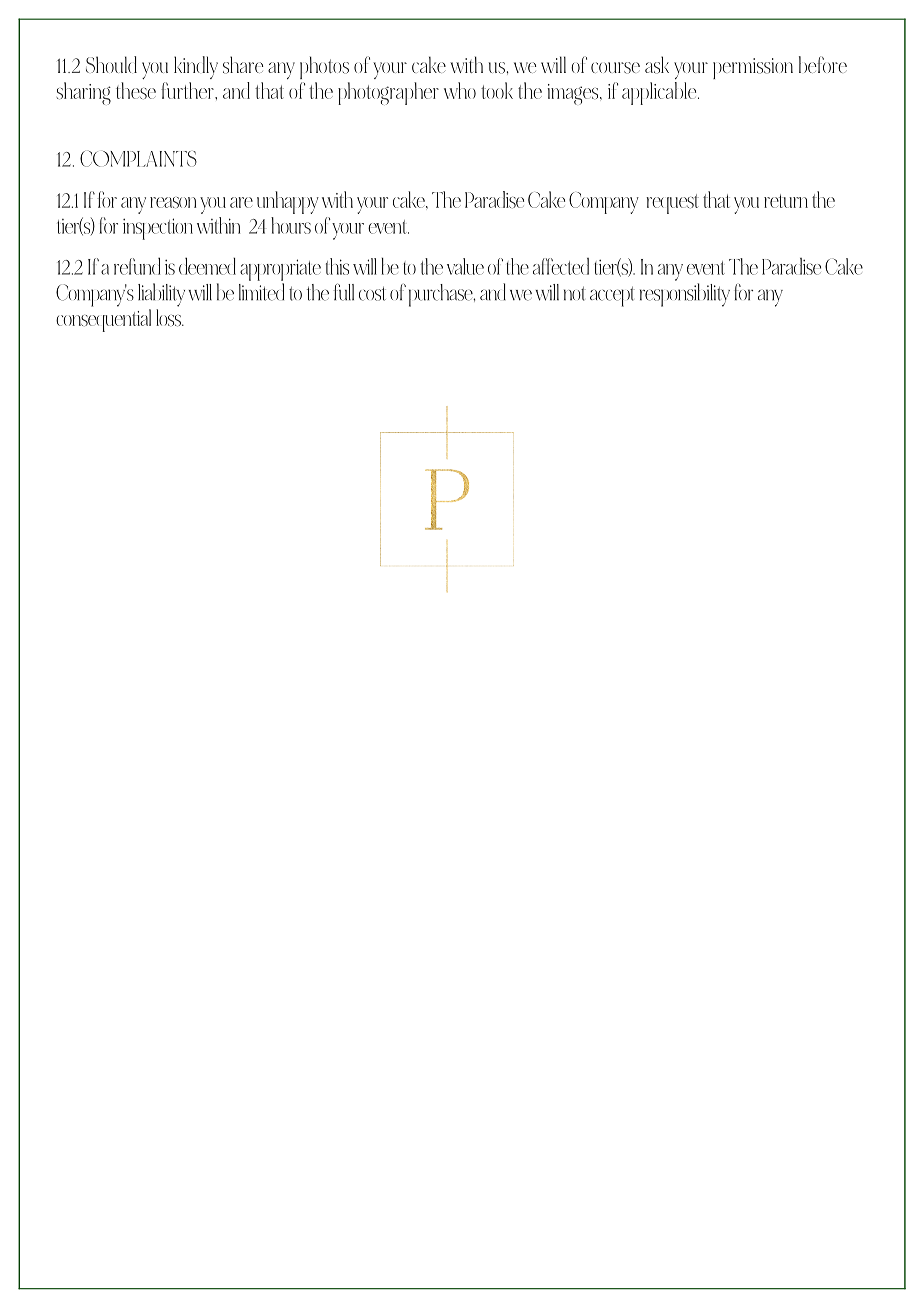  What do you see at coordinates (672, 204) in the document?
I see `request` at bounding box center [672, 204].
